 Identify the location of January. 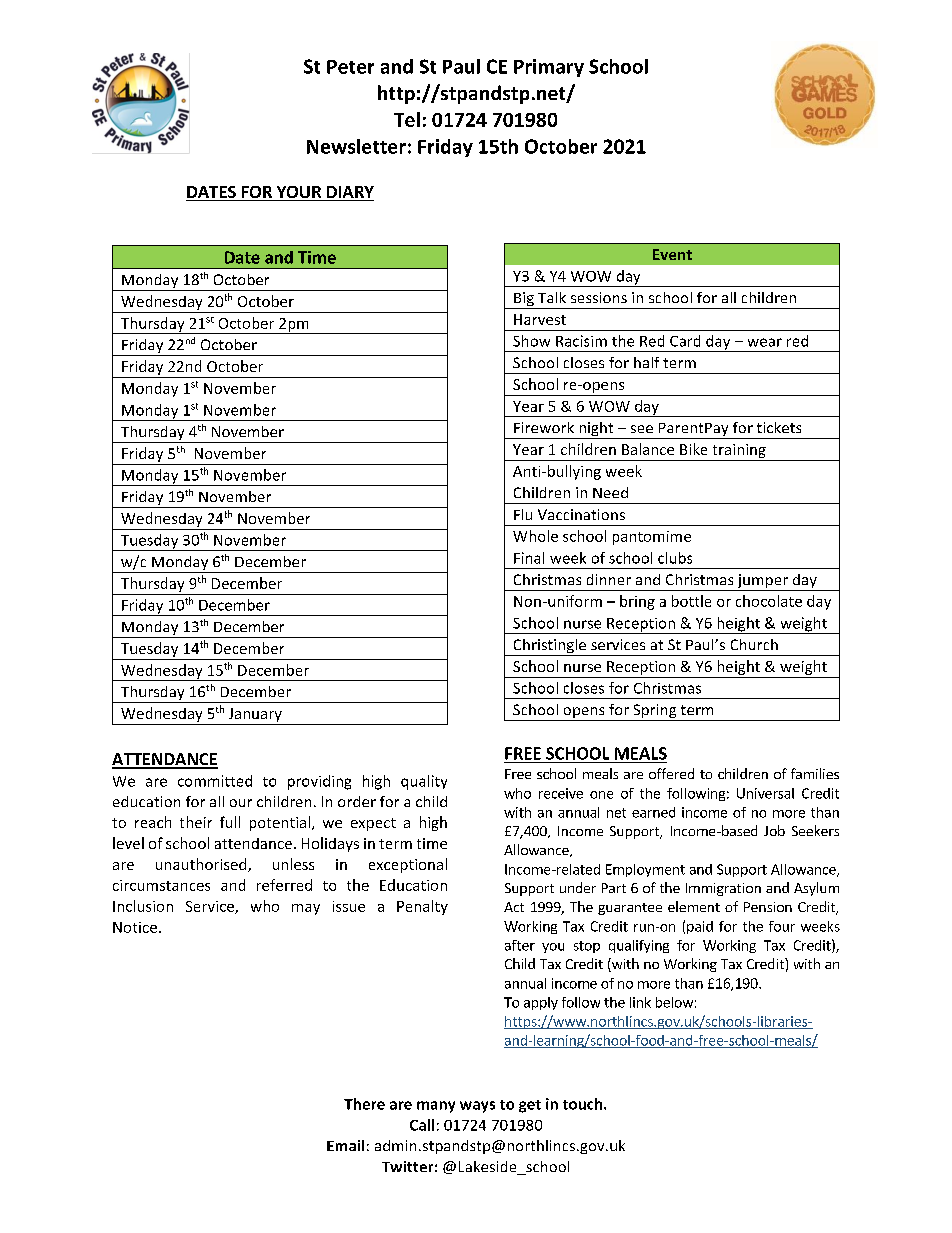
(255, 715).
